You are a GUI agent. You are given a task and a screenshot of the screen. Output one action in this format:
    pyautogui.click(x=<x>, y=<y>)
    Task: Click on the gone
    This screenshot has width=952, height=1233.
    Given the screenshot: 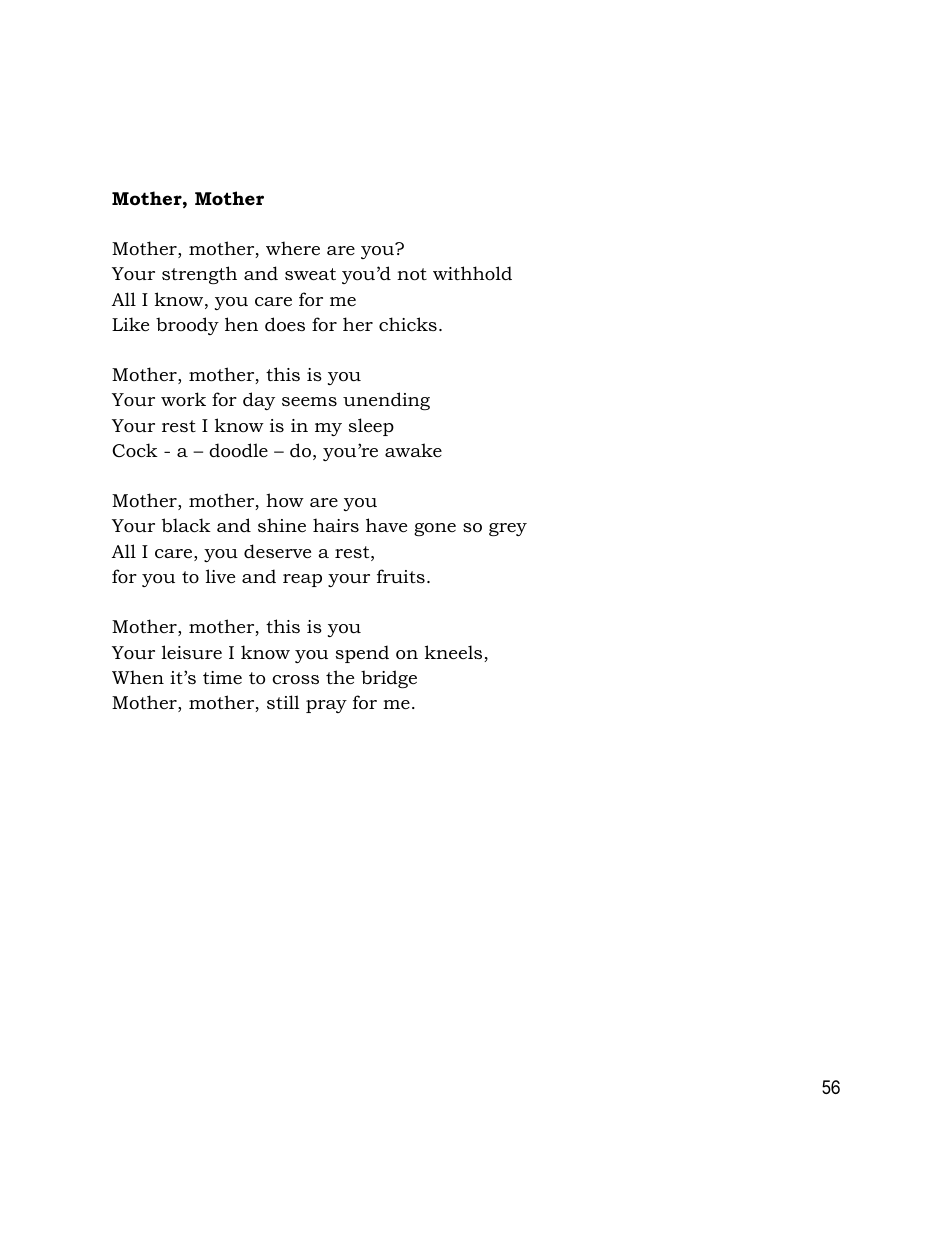 What is the action you would take?
    pyautogui.click(x=435, y=529)
